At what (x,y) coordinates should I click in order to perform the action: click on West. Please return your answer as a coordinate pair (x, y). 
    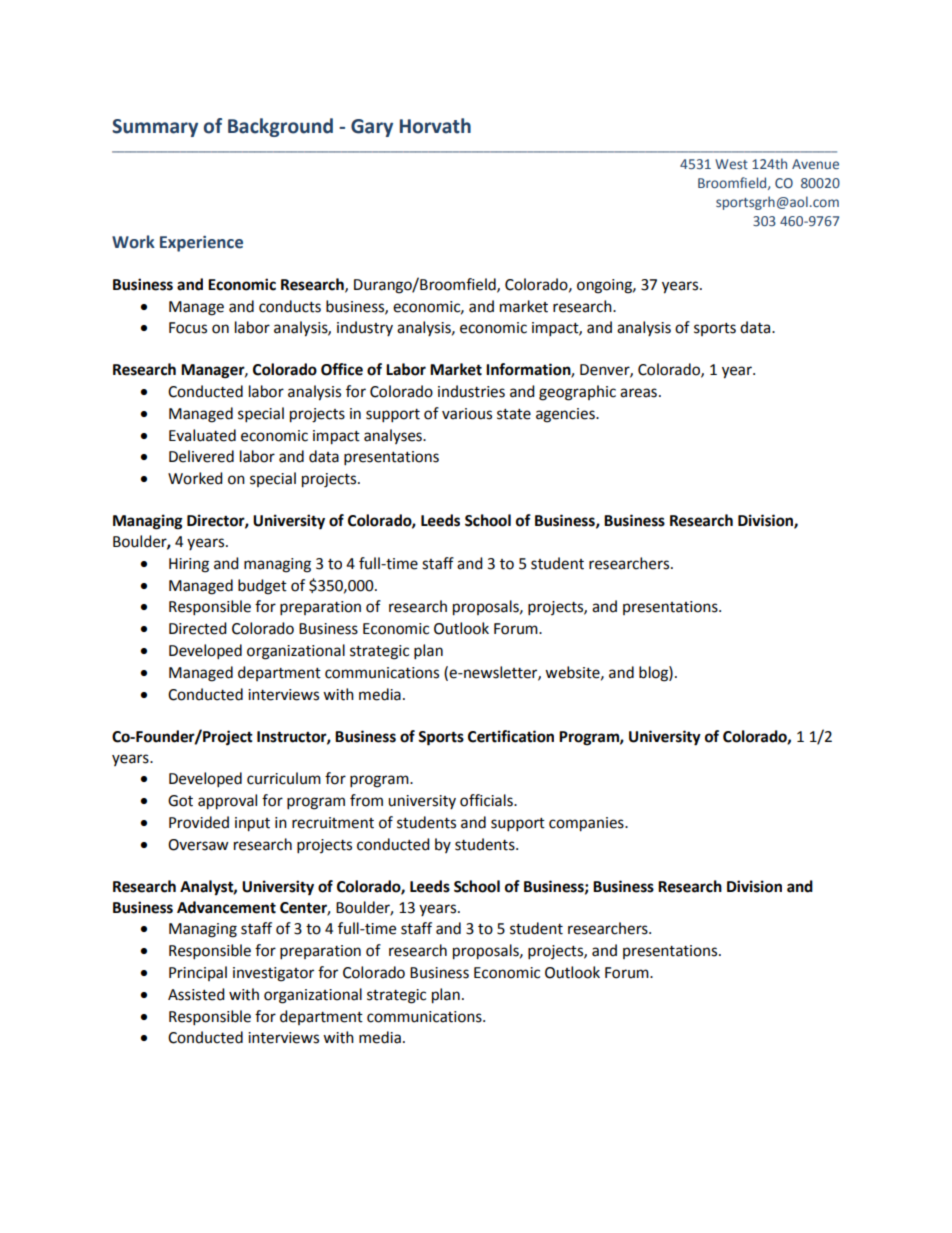
    Looking at the image, I should click on (731, 164).
